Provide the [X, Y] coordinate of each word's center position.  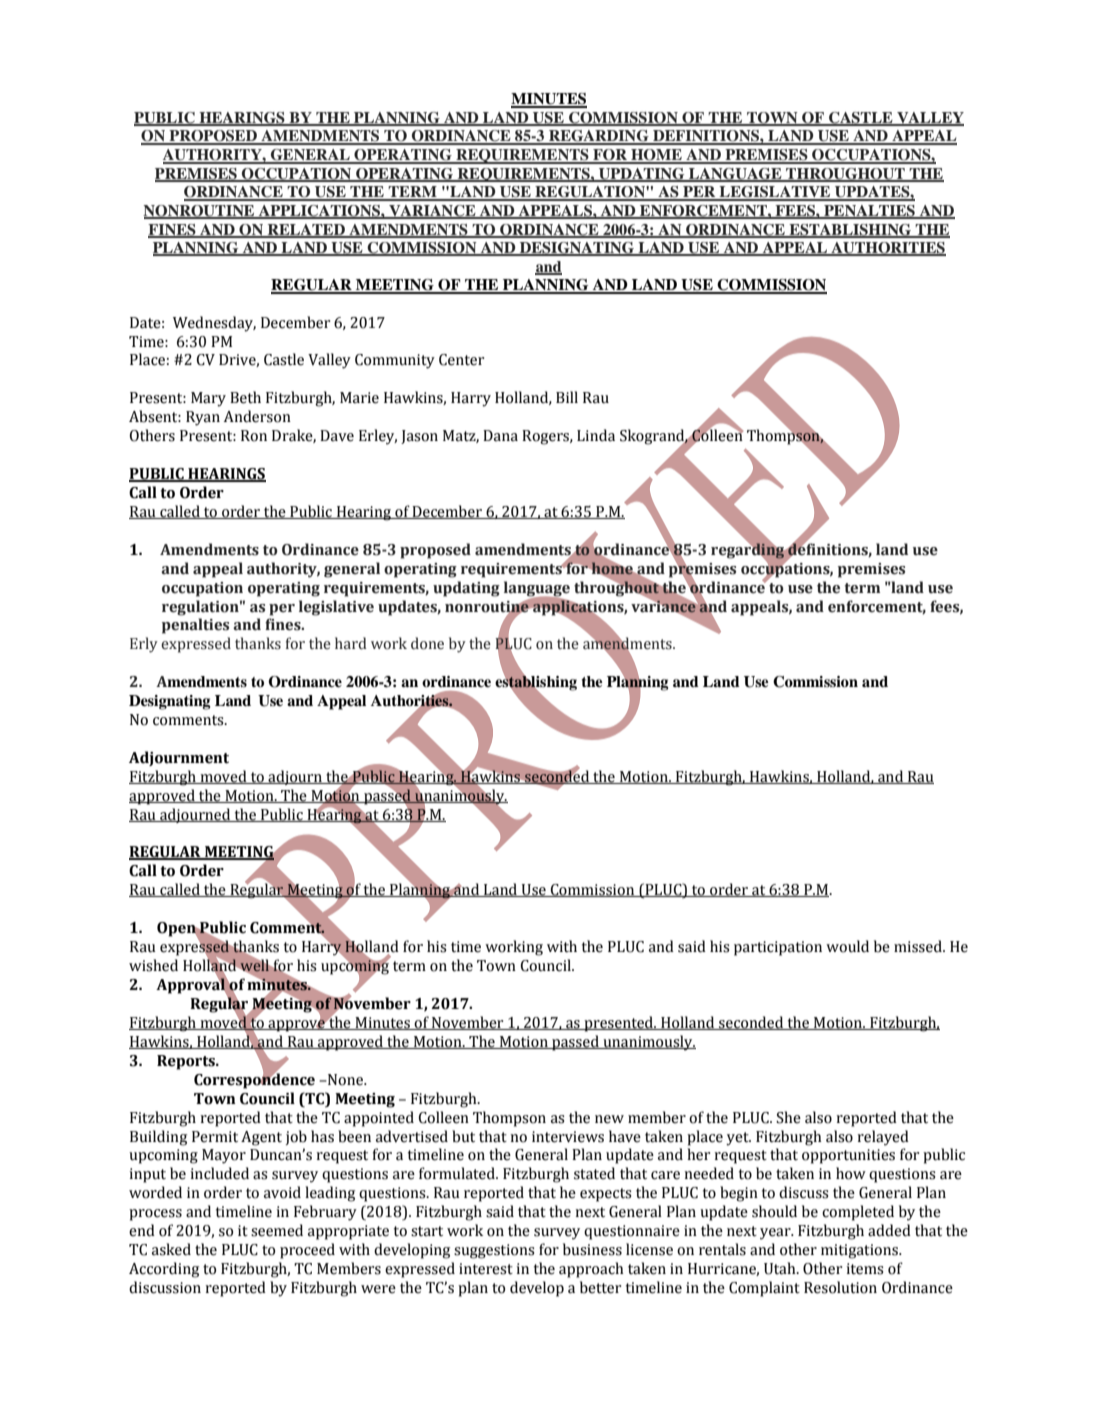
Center [461, 360]
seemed [277, 1230]
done [427, 643]
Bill [567, 397]
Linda [596, 435]
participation [778, 948]
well [254, 965]
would [847, 946]
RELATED [306, 230]
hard [351, 643]
